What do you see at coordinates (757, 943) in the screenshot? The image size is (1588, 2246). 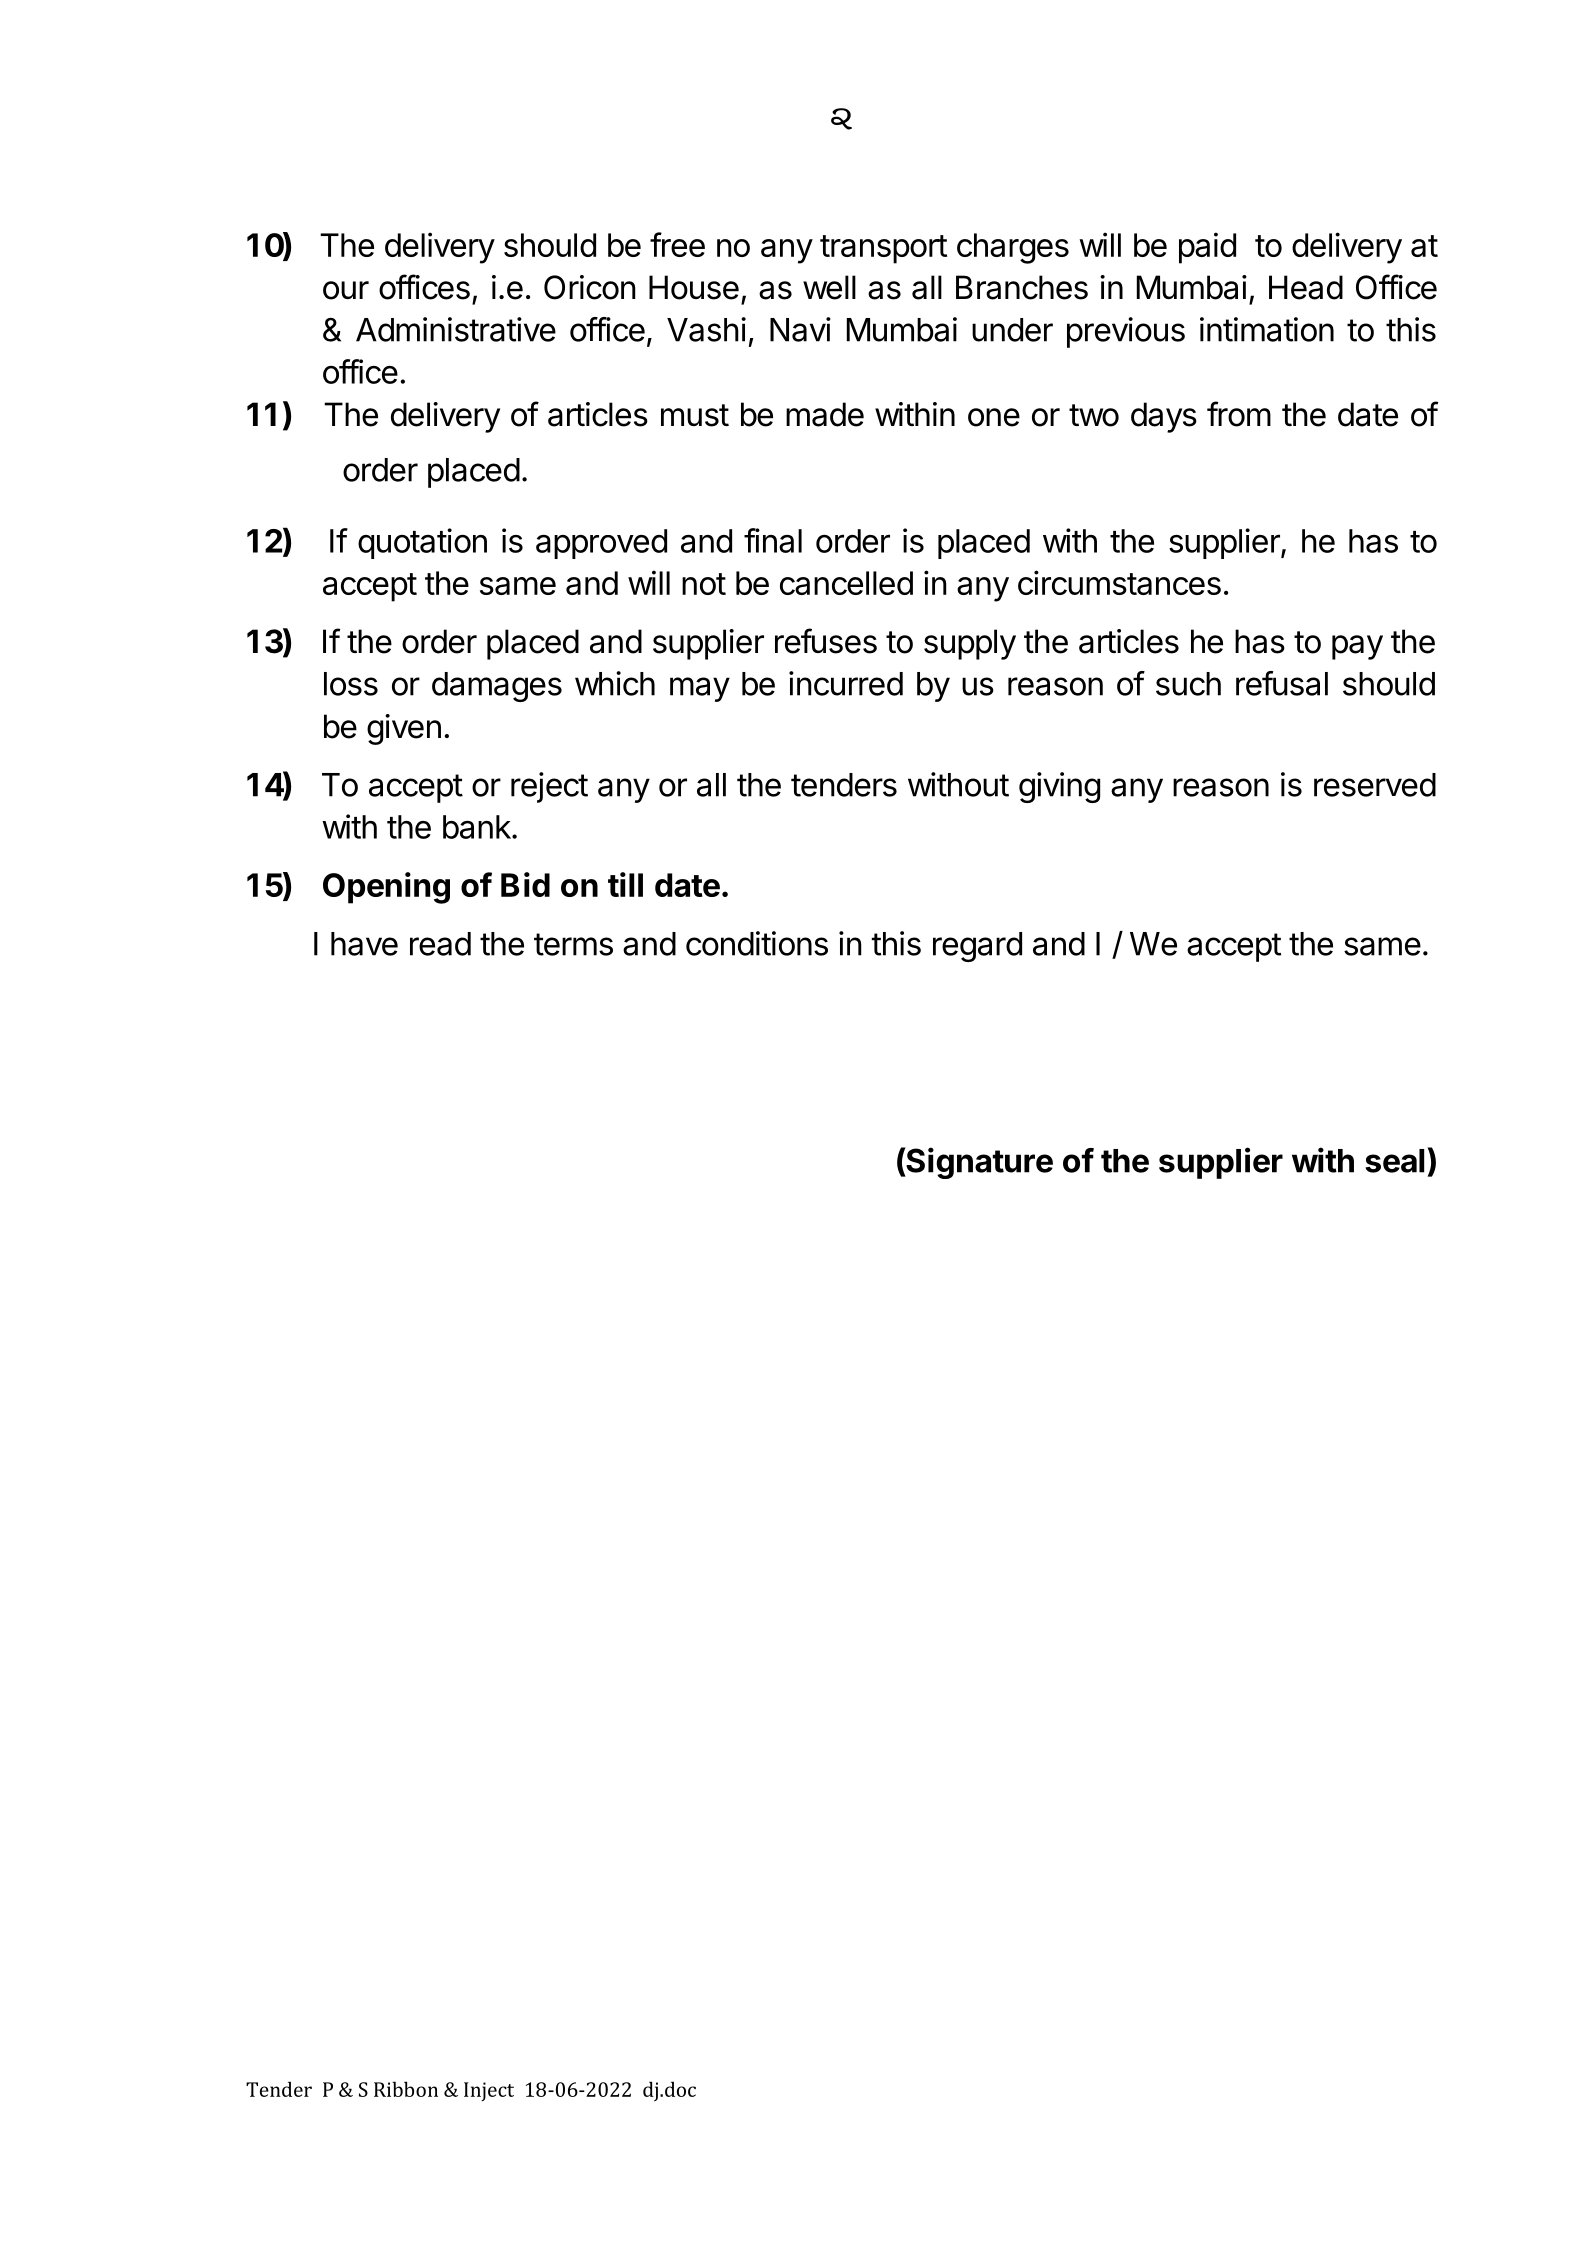 I see `conditions` at bounding box center [757, 943].
